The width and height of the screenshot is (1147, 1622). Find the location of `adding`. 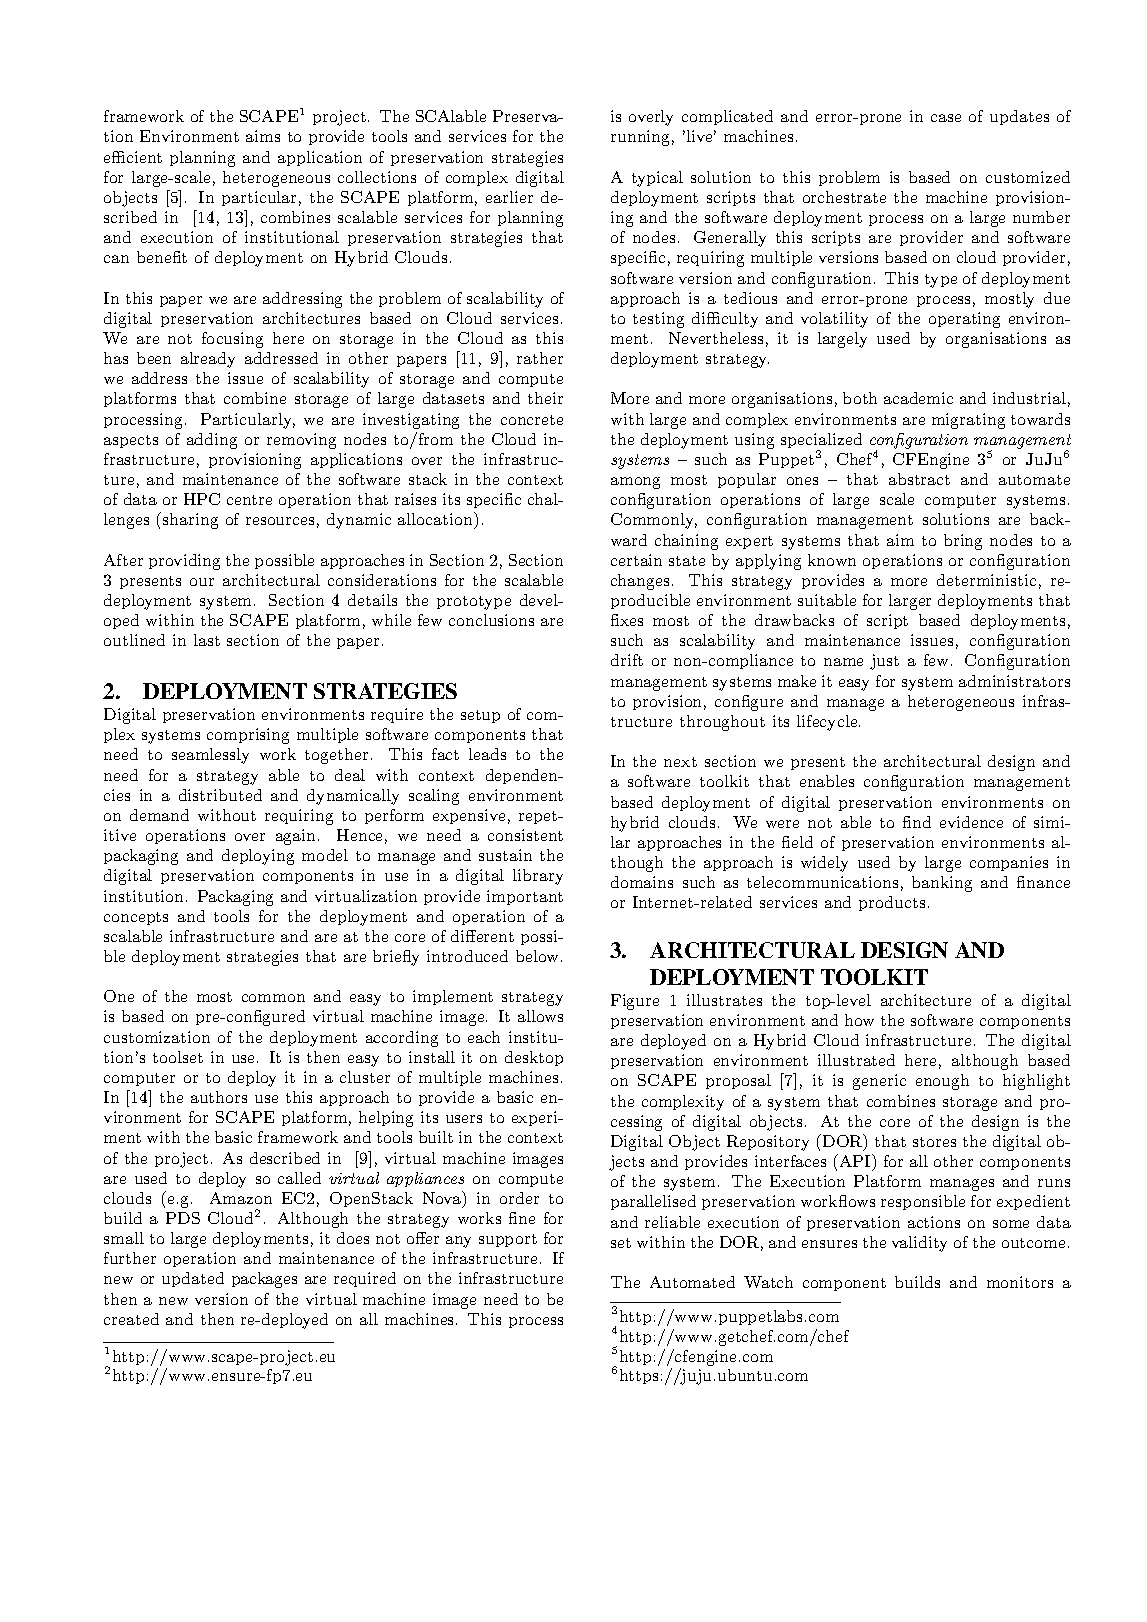

adding is located at coordinates (212, 441).
